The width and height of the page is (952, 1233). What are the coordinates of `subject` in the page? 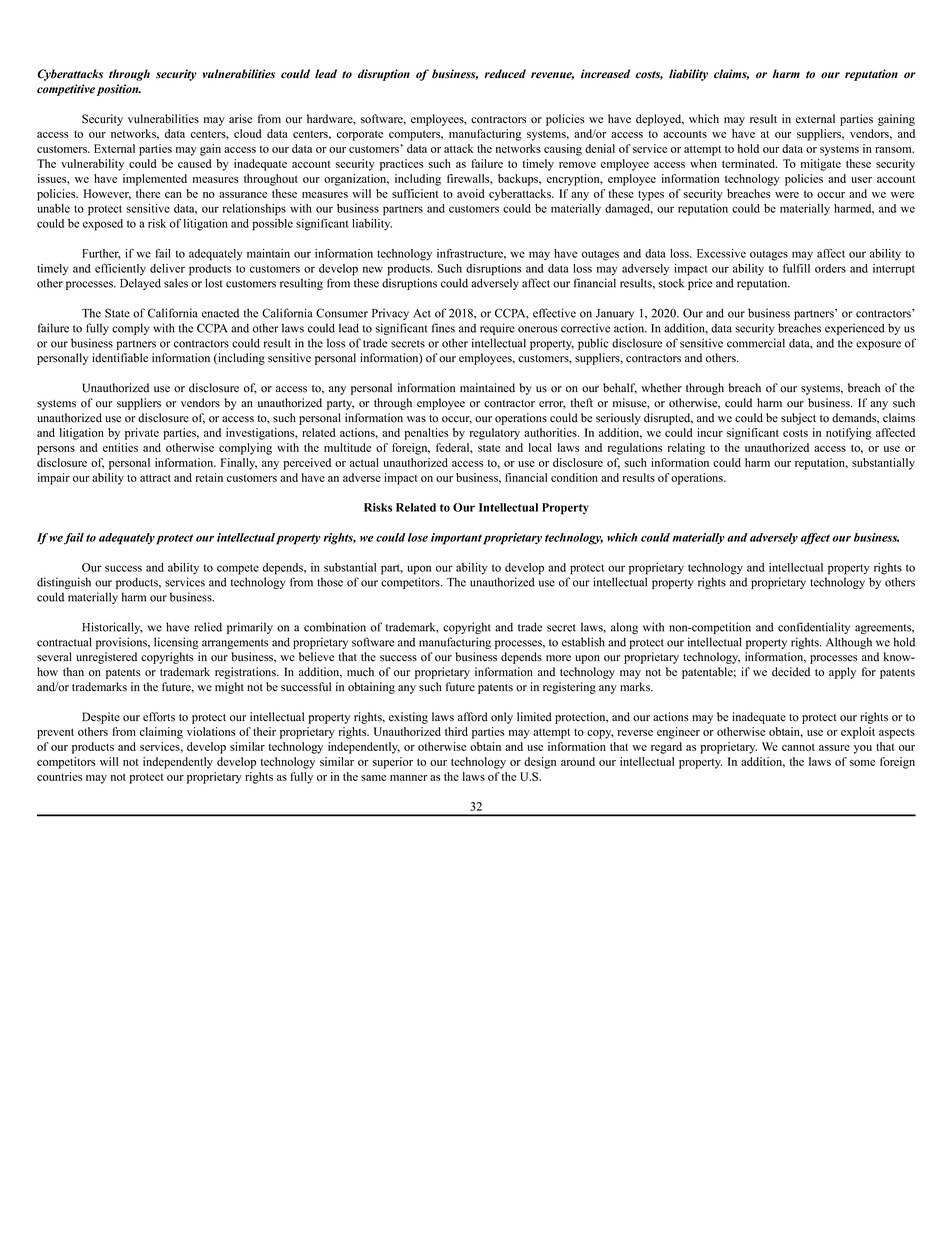 It's located at (798, 419).
